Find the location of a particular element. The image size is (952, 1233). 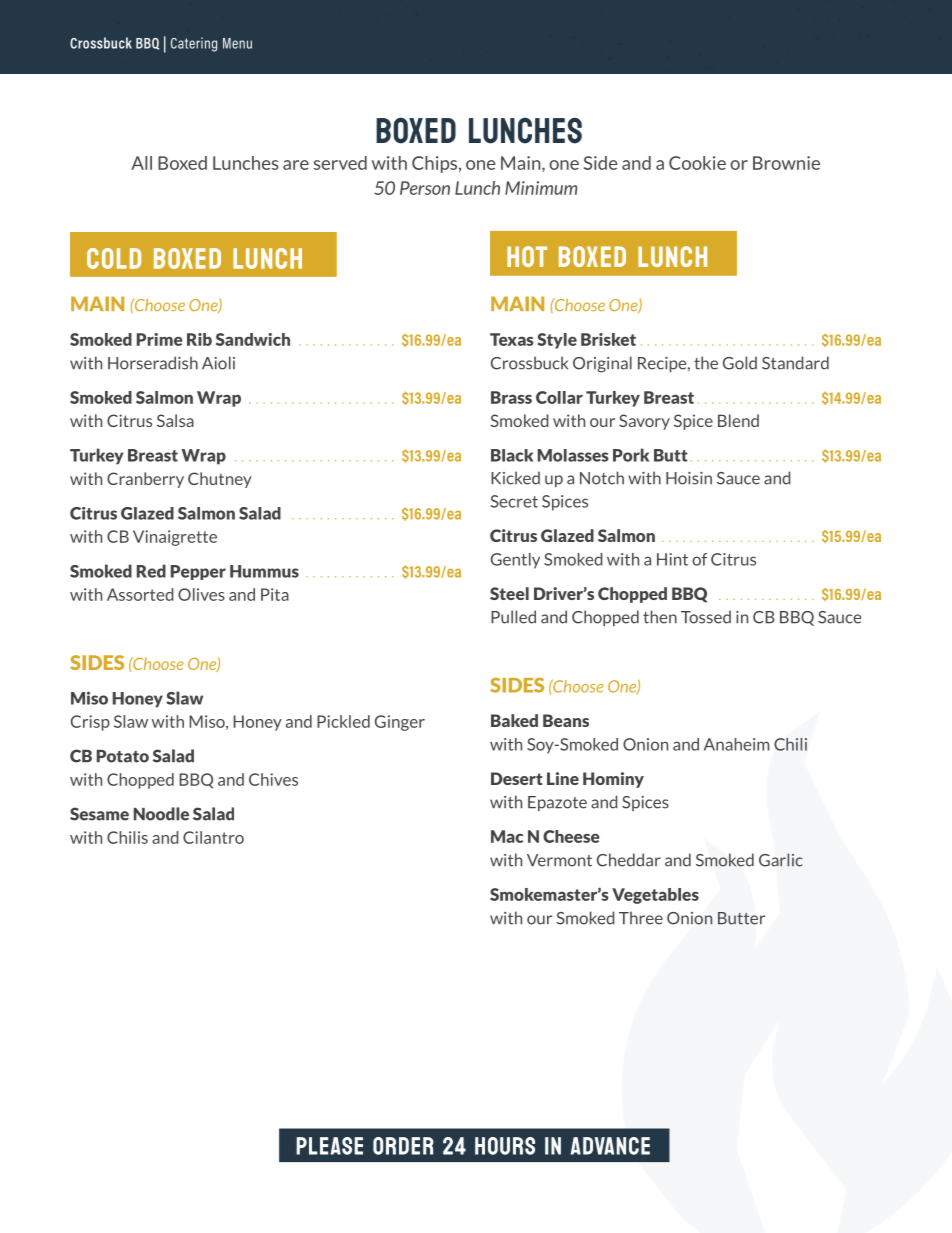

Catering is located at coordinates (194, 44).
